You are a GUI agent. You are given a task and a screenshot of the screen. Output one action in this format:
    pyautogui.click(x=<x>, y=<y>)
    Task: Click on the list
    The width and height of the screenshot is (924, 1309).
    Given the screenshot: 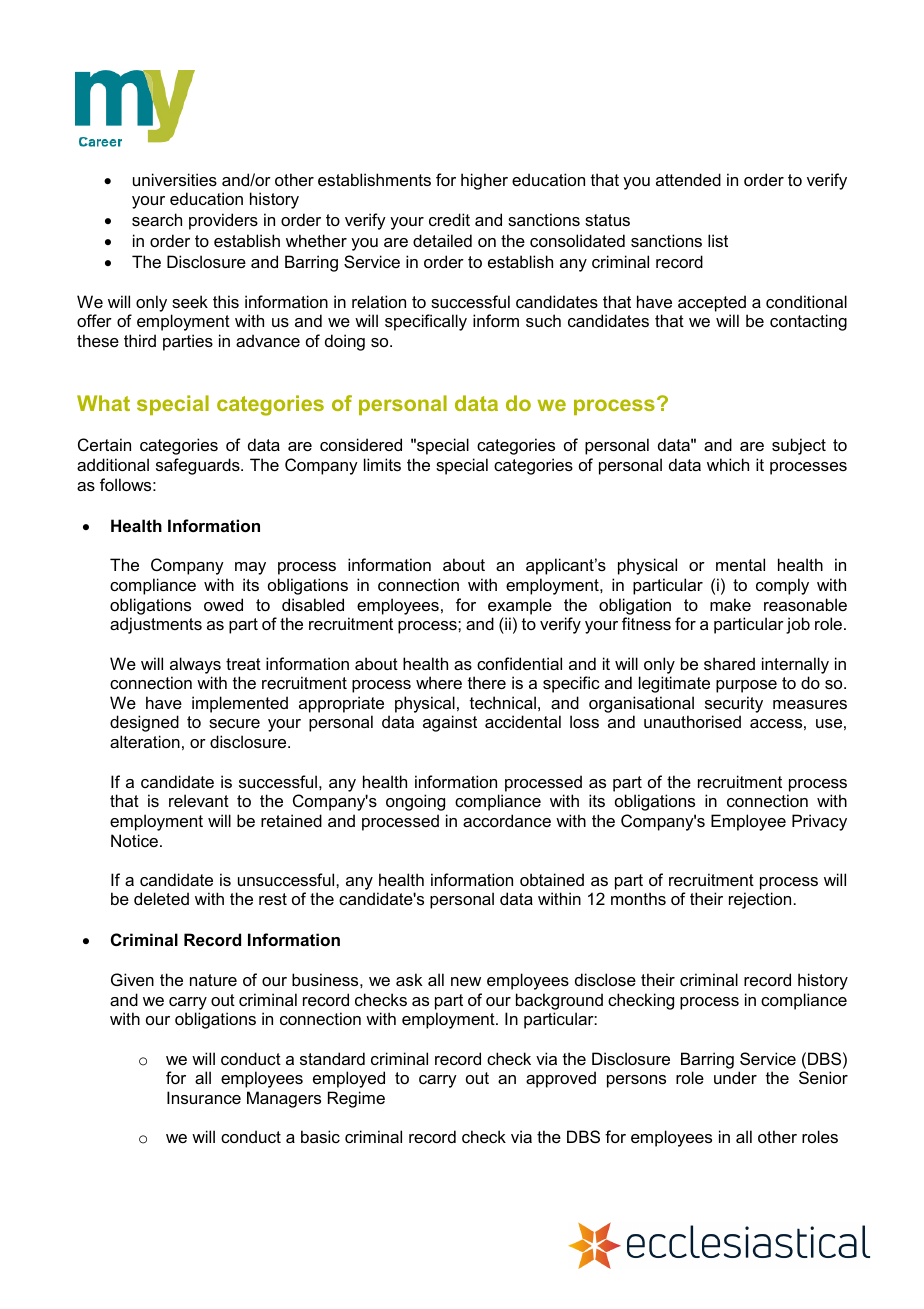 What is the action you would take?
    pyautogui.click(x=718, y=240)
